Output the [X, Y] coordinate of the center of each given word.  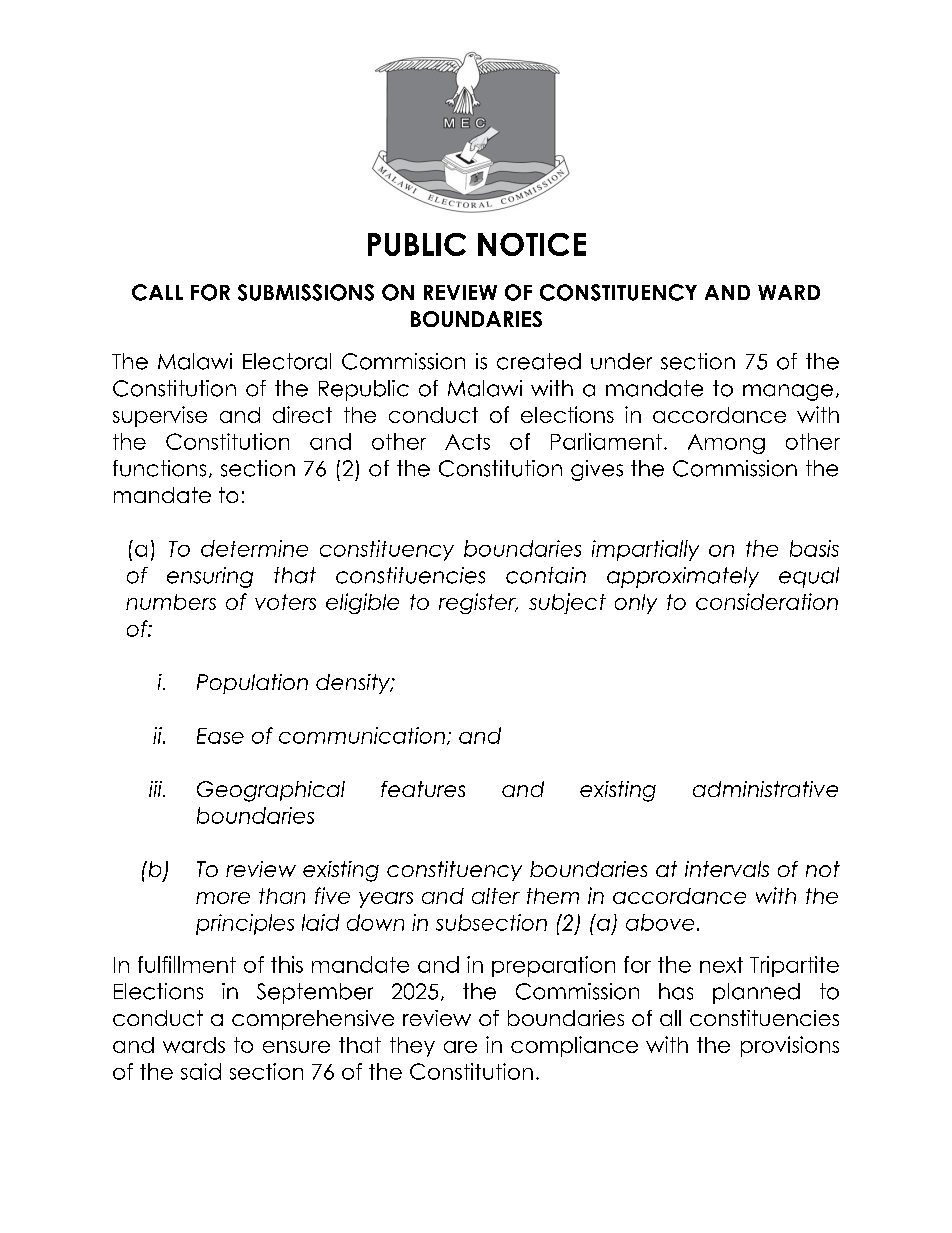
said [201, 1071]
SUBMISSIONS [306, 292]
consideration [767, 601]
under [621, 361]
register [478, 603]
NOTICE [532, 244]
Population [252, 684]
